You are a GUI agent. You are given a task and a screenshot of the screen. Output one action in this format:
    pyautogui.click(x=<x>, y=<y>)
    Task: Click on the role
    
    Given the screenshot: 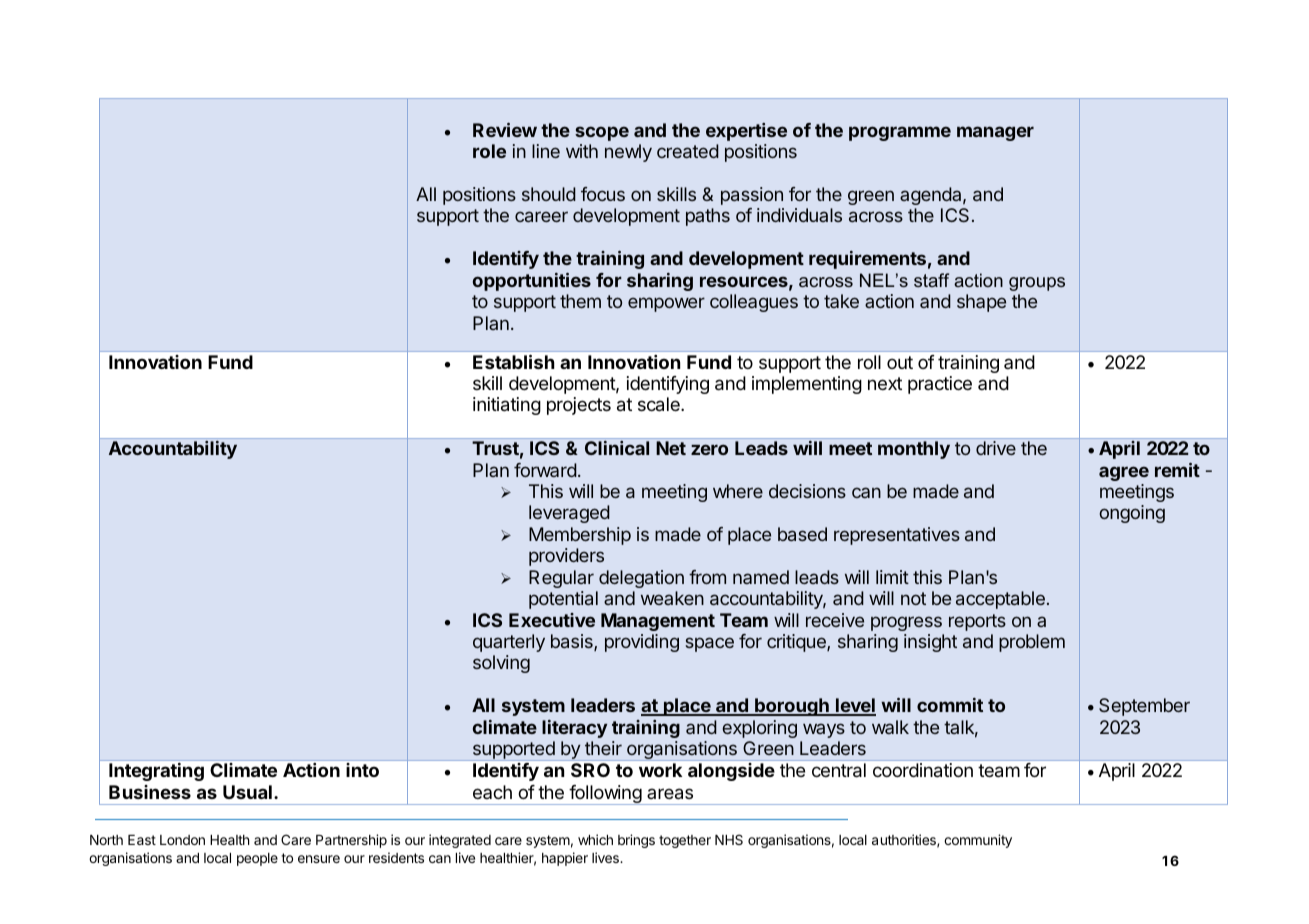 What is the action you would take?
    pyautogui.click(x=489, y=151)
